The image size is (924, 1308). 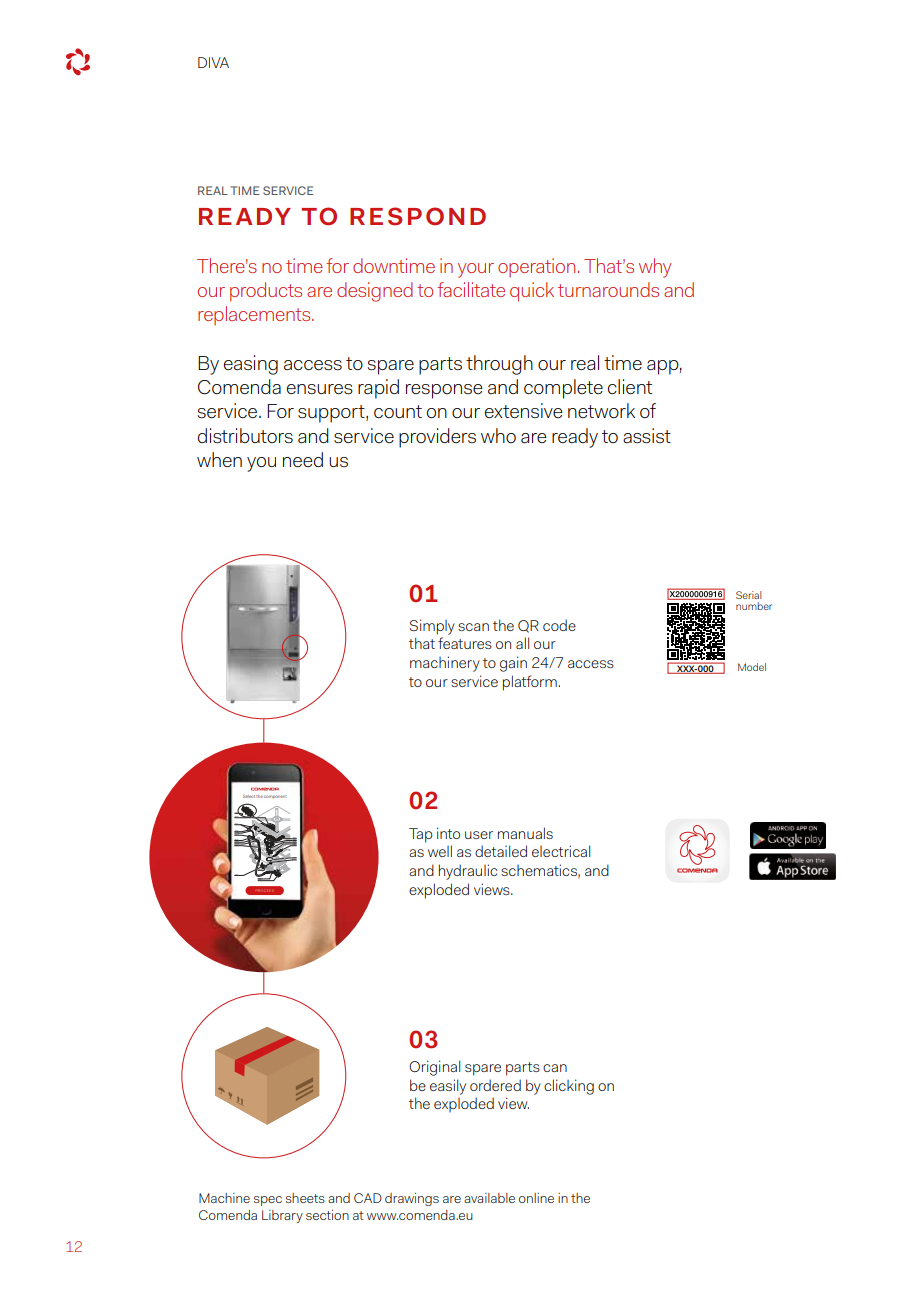 I want to click on user, so click(x=479, y=835).
